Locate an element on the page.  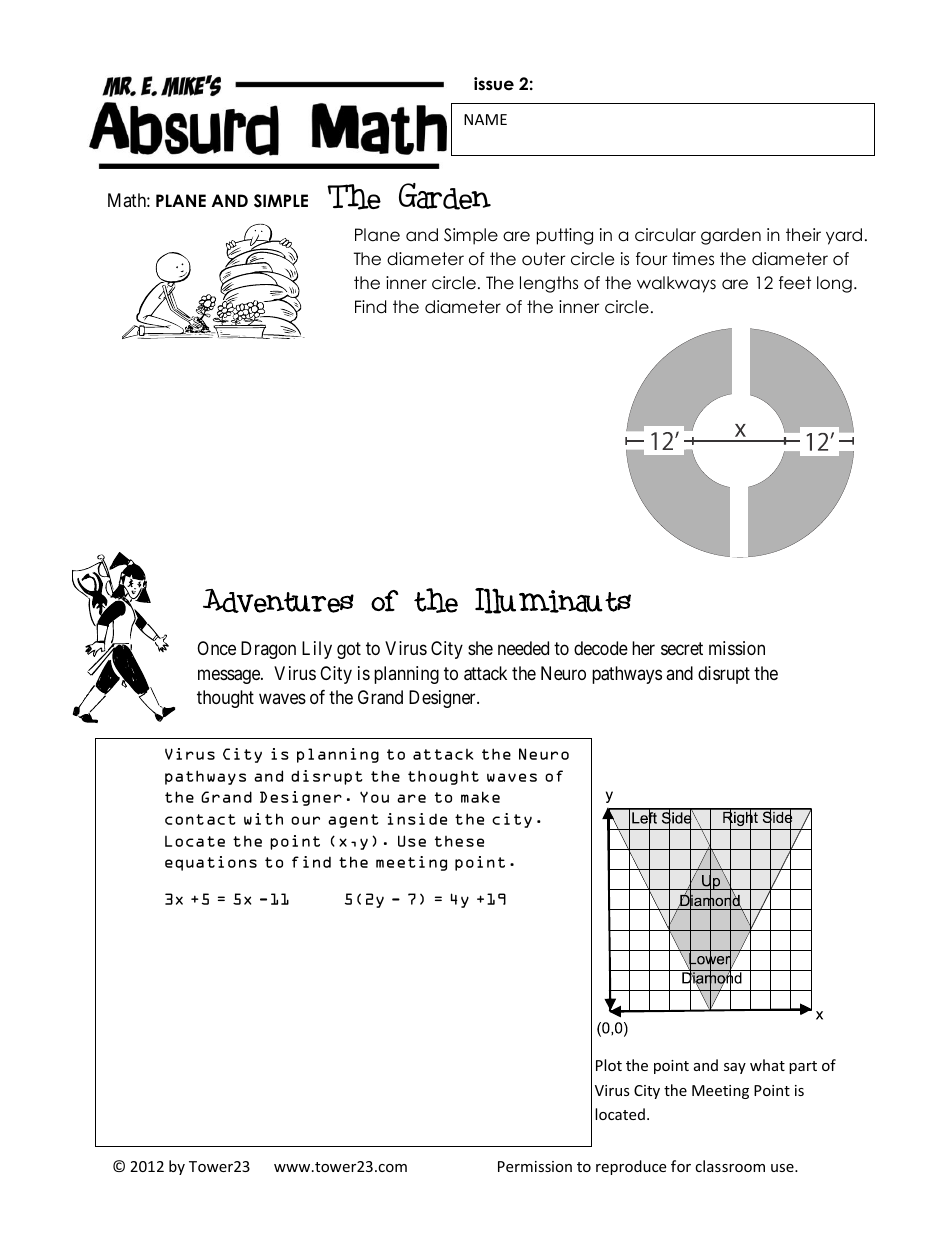
Plot is located at coordinates (609, 1065).
